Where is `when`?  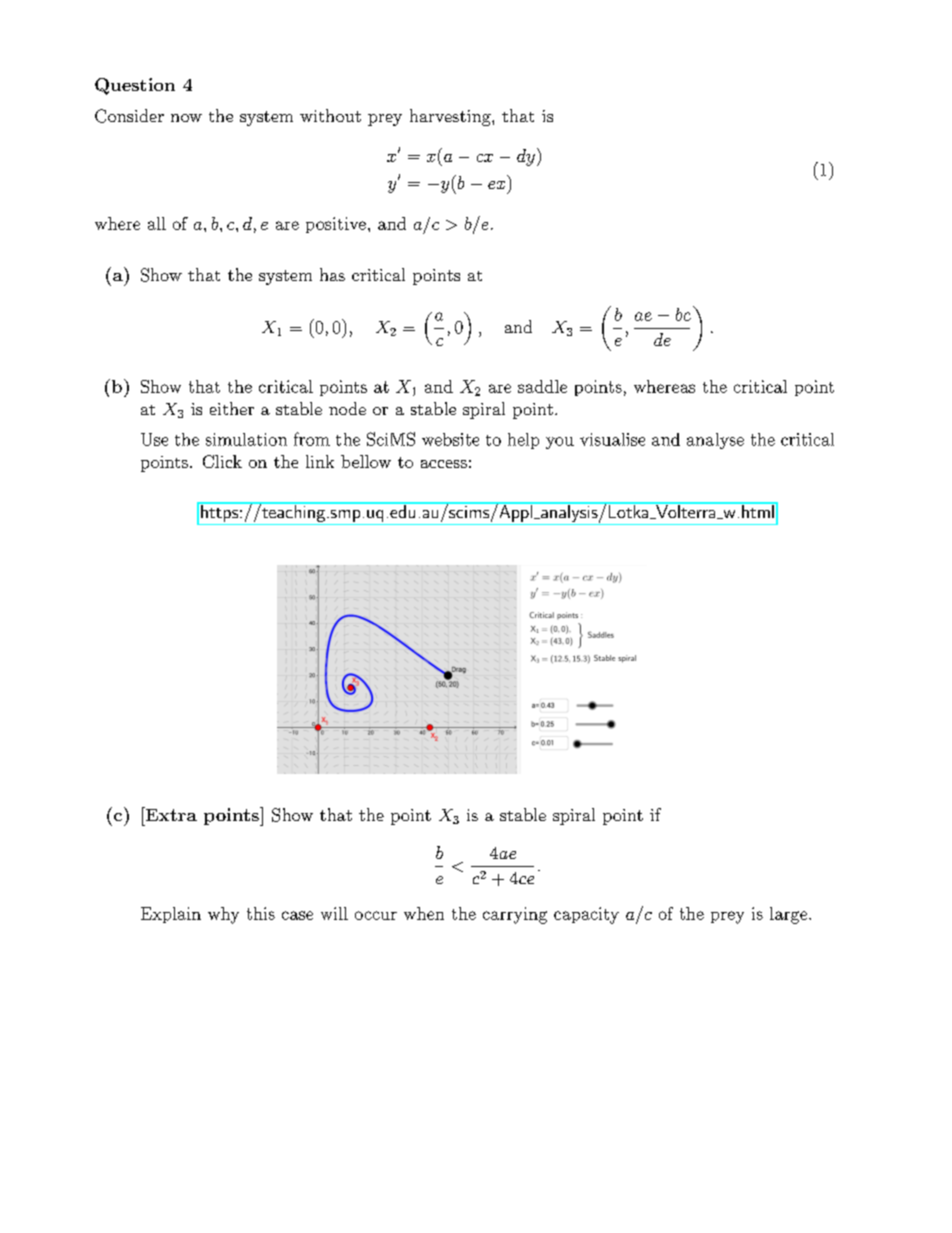
when is located at coordinates (424, 913).
